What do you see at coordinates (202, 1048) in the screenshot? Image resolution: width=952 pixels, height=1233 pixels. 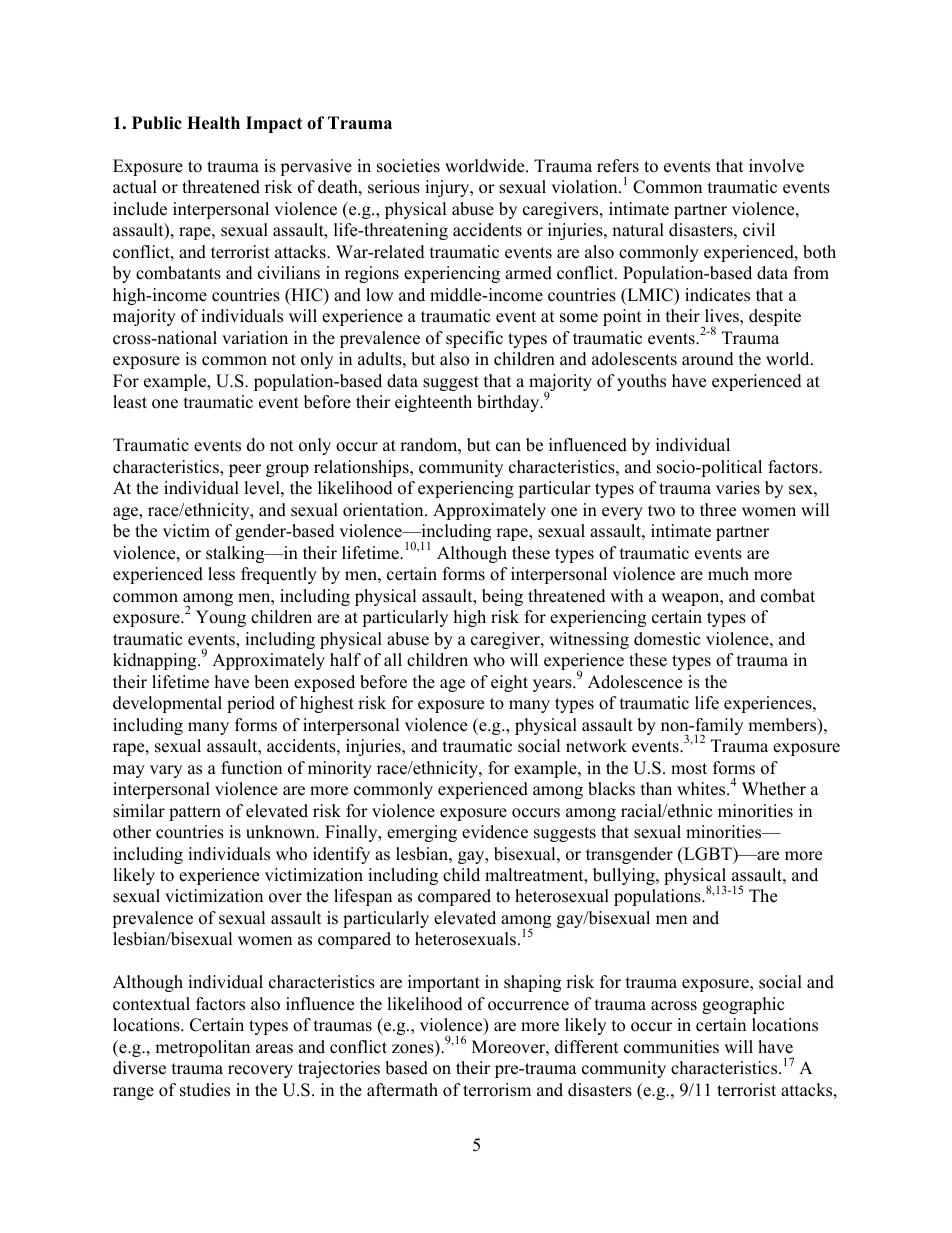 I see `metropolitan` at bounding box center [202, 1048].
